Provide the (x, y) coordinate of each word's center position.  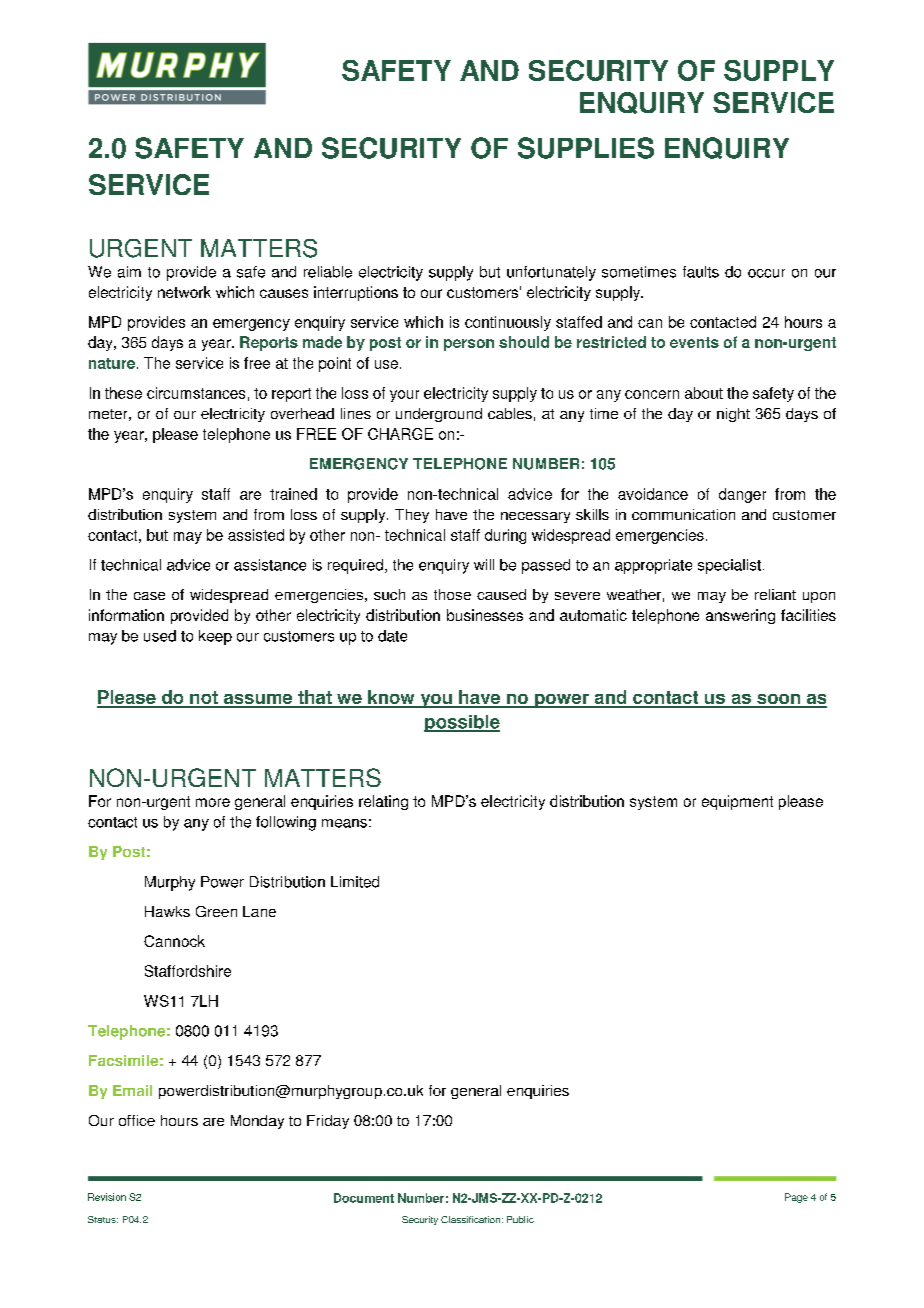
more (213, 802)
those (452, 594)
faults (701, 272)
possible (462, 723)
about (704, 393)
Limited (355, 882)
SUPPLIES (586, 148)
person (469, 345)
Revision (107, 1197)
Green (216, 911)
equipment (737, 802)
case (149, 596)
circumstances (196, 393)
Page (796, 1198)
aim (129, 272)
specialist (729, 566)
